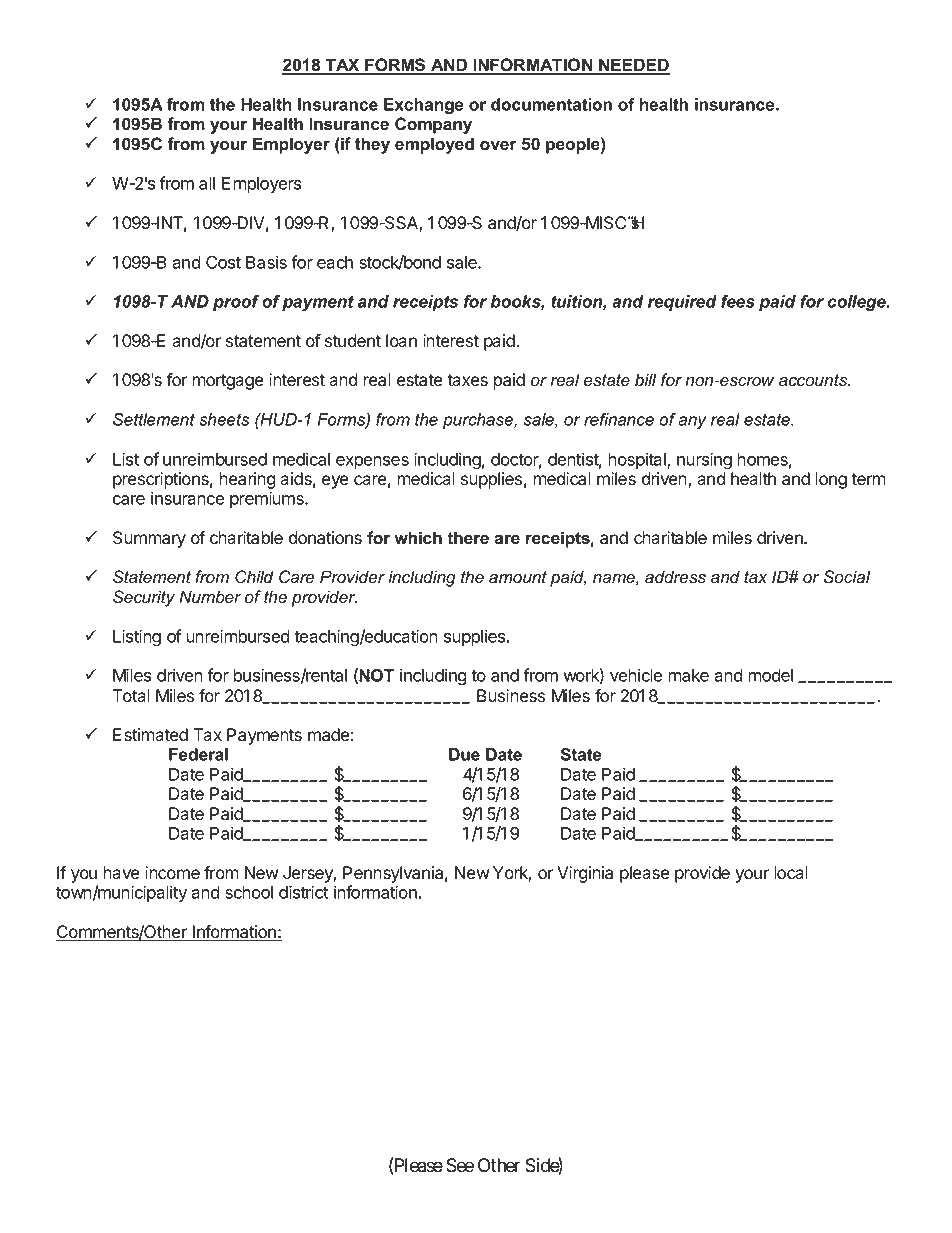 This screenshot has width=952, height=1233. I want to click on fees, so click(738, 301).
